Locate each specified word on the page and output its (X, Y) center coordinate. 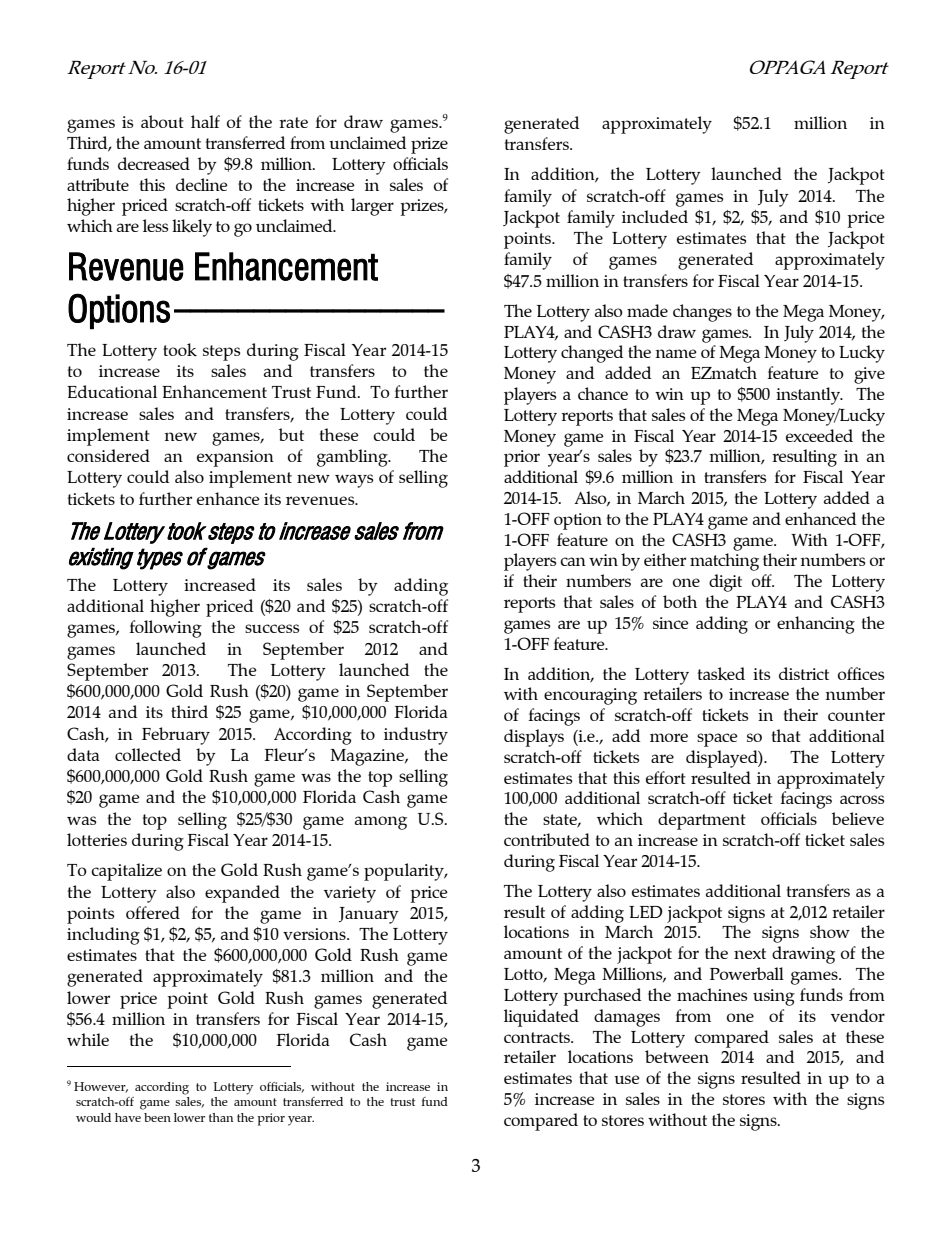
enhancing (816, 625)
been (157, 1117)
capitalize (126, 872)
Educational (112, 391)
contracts (538, 1037)
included (655, 216)
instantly (809, 396)
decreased (154, 163)
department (702, 821)
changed (592, 354)
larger (372, 207)
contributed (547, 839)
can (573, 561)
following (166, 629)
